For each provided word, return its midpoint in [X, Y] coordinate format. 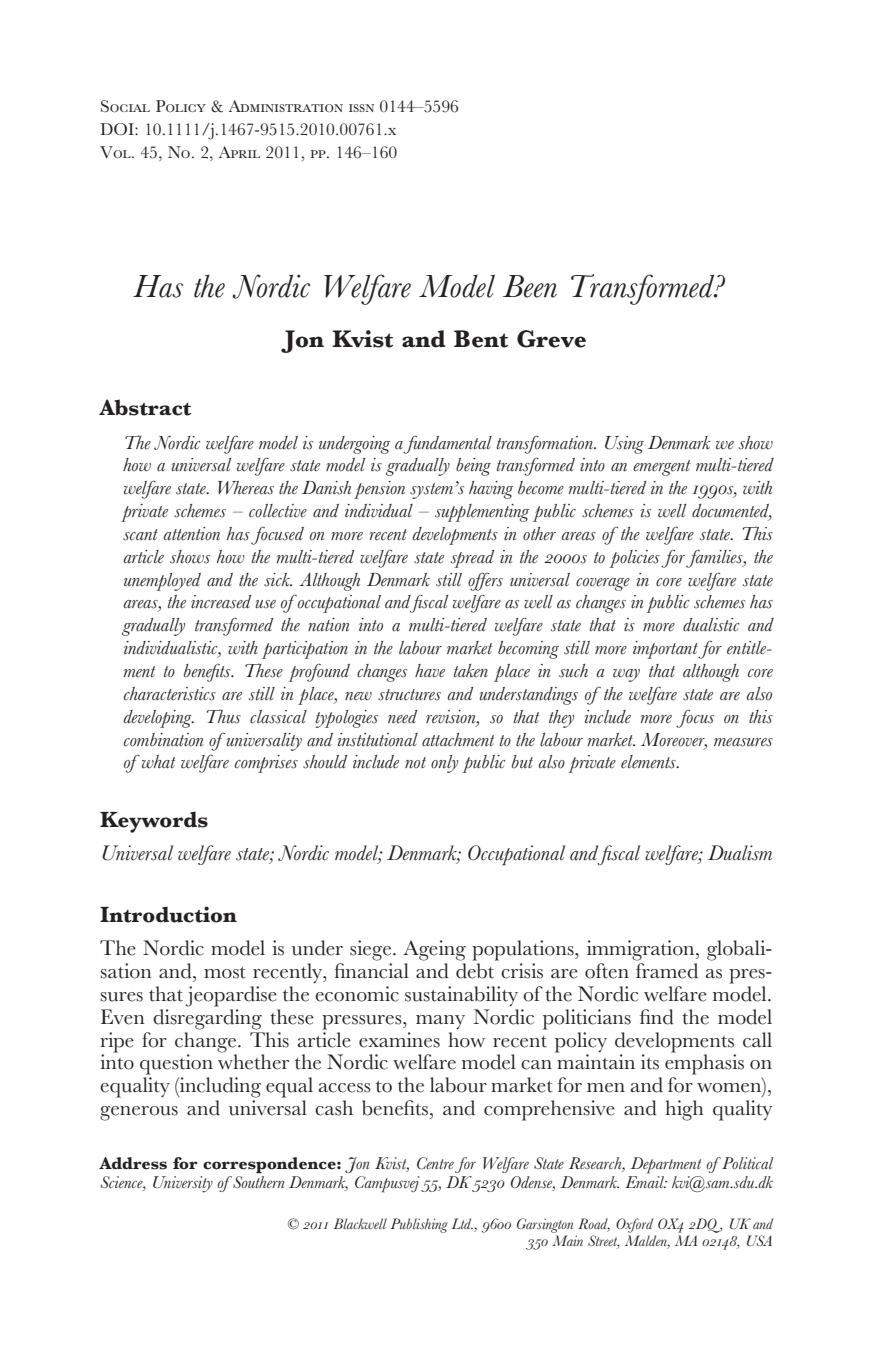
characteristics [170, 694]
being [473, 467]
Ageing [434, 950]
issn [361, 108]
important [666, 650]
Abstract [145, 407]
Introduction [168, 914]
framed [667, 971]
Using [624, 445]
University [183, 1184]
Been [530, 286]
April [239, 152]
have [430, 671]
